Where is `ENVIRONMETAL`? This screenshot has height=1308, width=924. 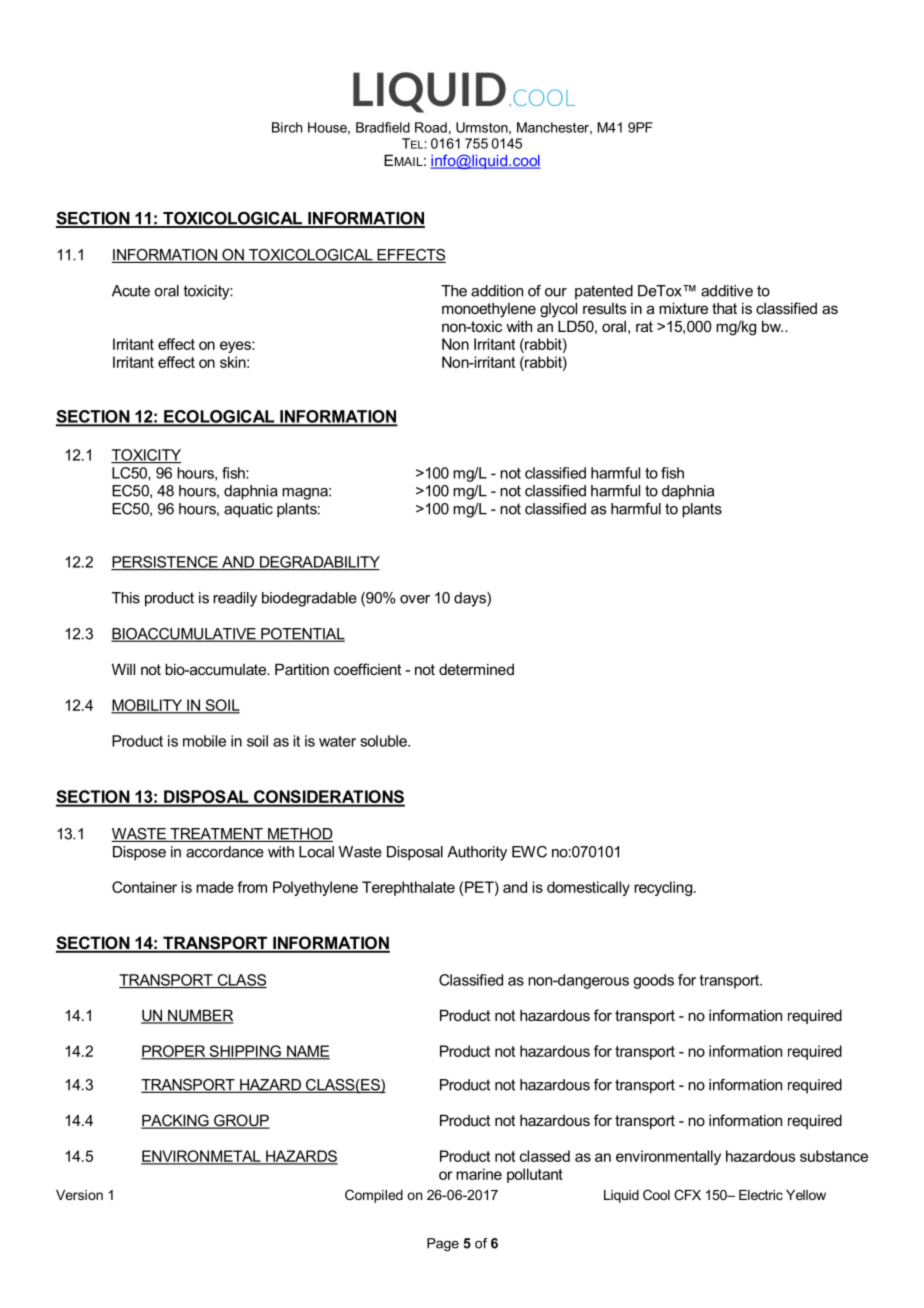 ENVIRONMETAL is located at coordinates (202, 1157).
